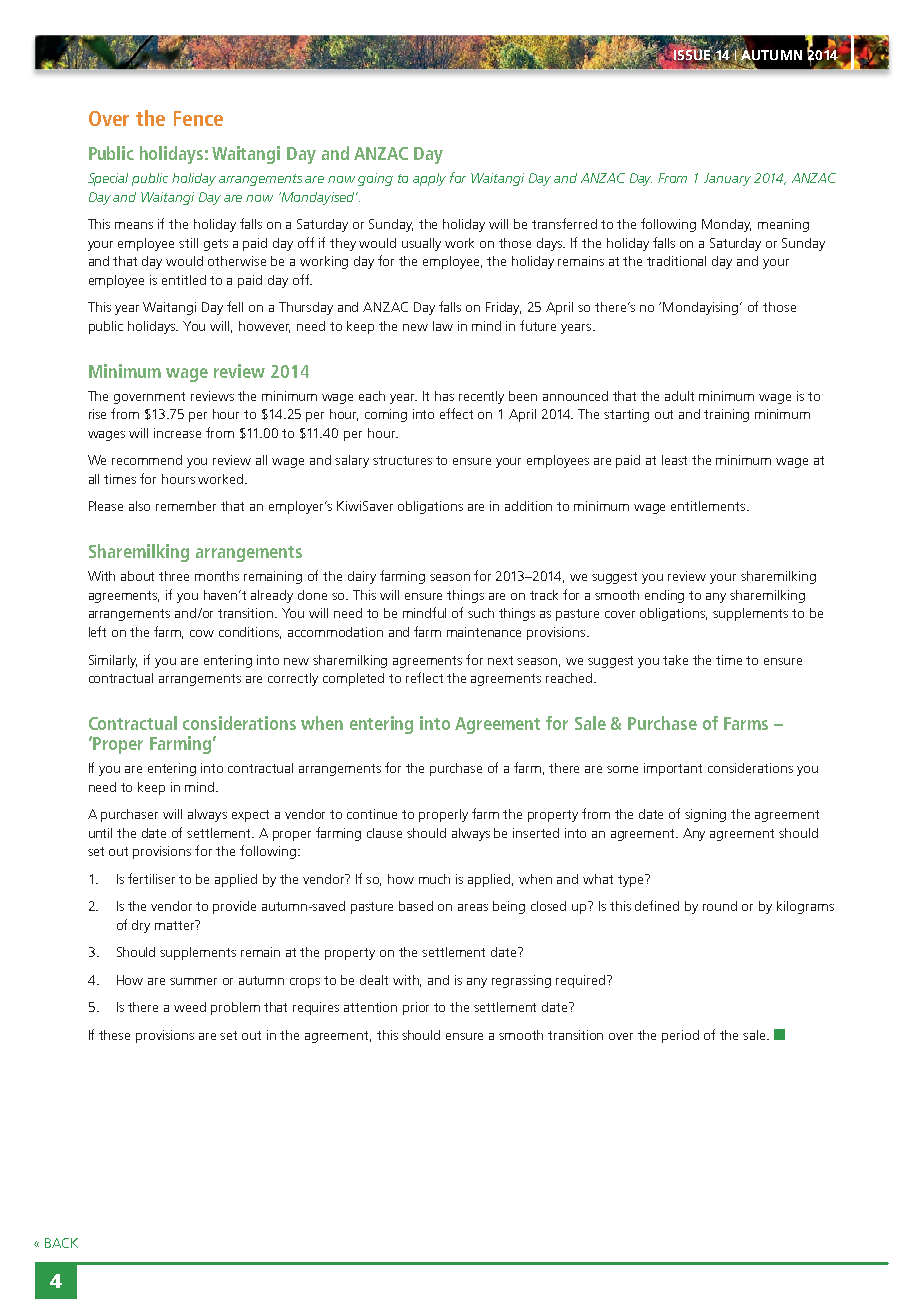  What do you see at coordinates (679, 396) in the screenshot?
I see `adult` at bounding box center [679, 396].
